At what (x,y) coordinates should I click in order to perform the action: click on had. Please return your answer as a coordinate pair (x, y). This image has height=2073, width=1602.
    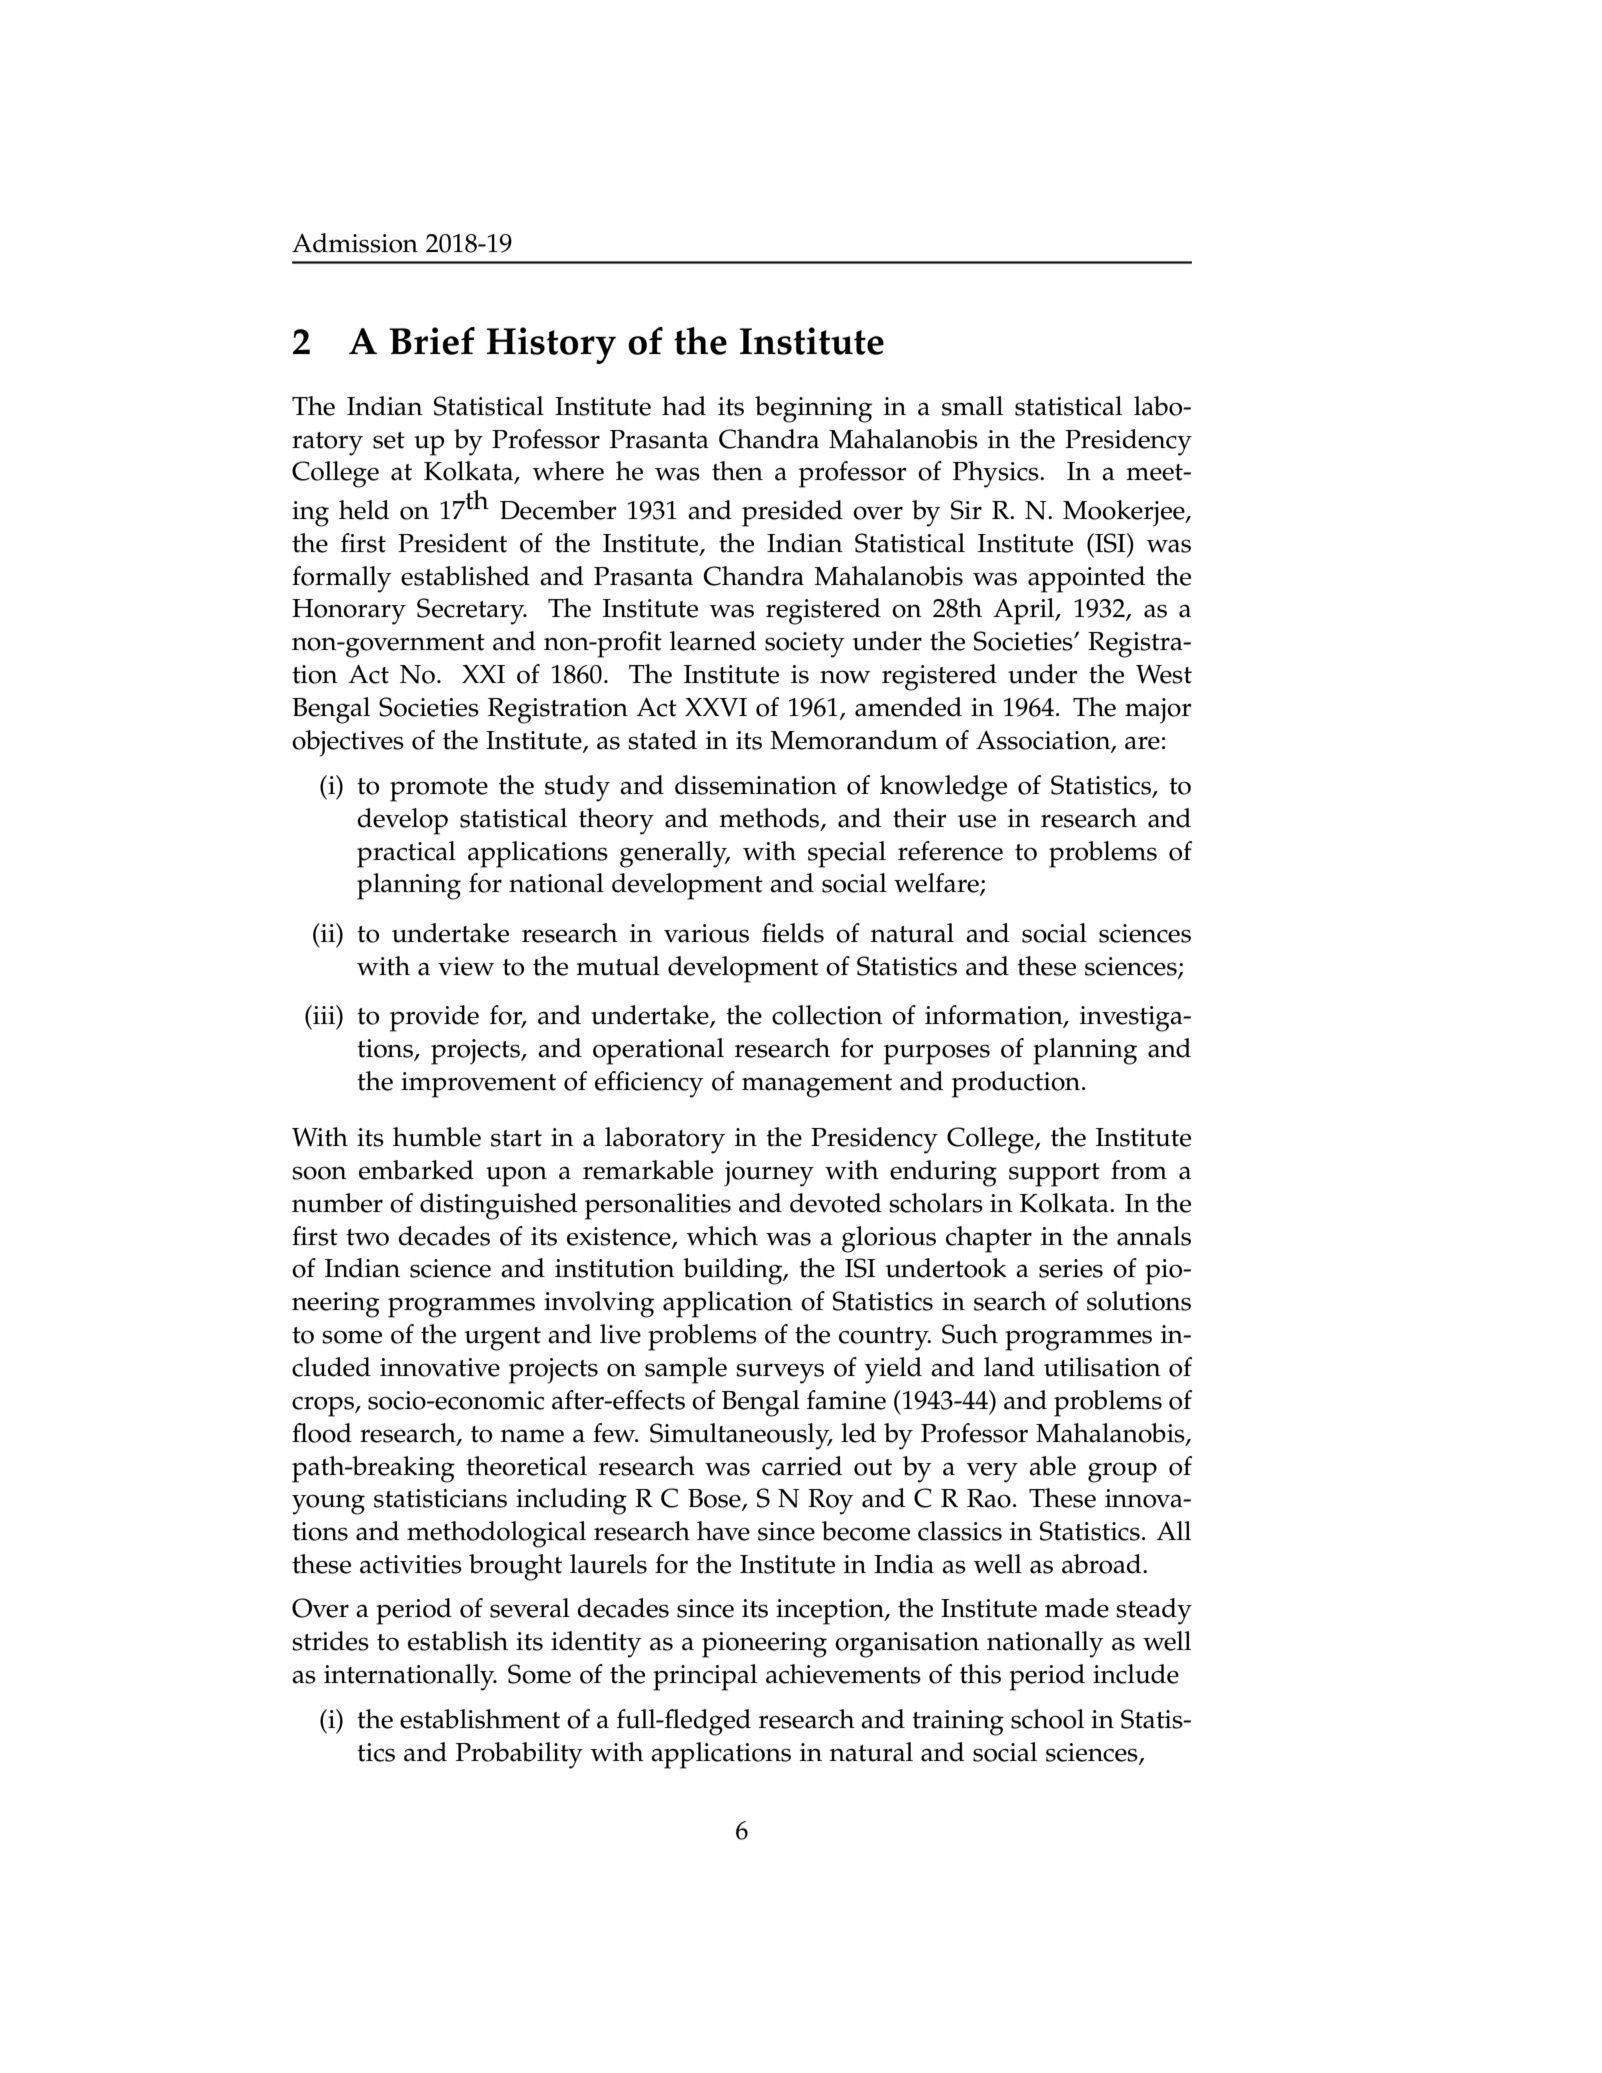
    Looking at the image, I should click on (684, 406).
